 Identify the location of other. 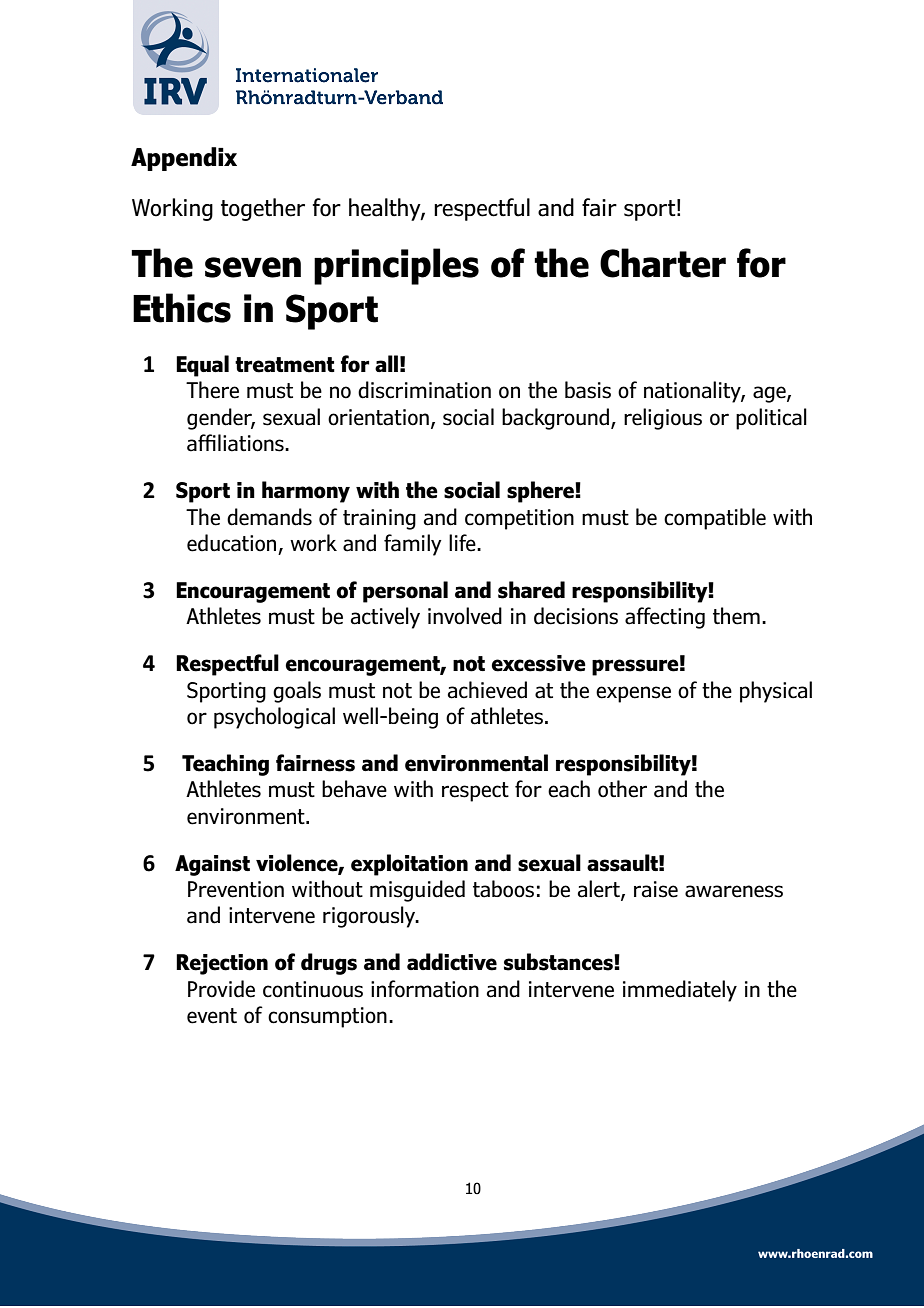
(622, 789).
